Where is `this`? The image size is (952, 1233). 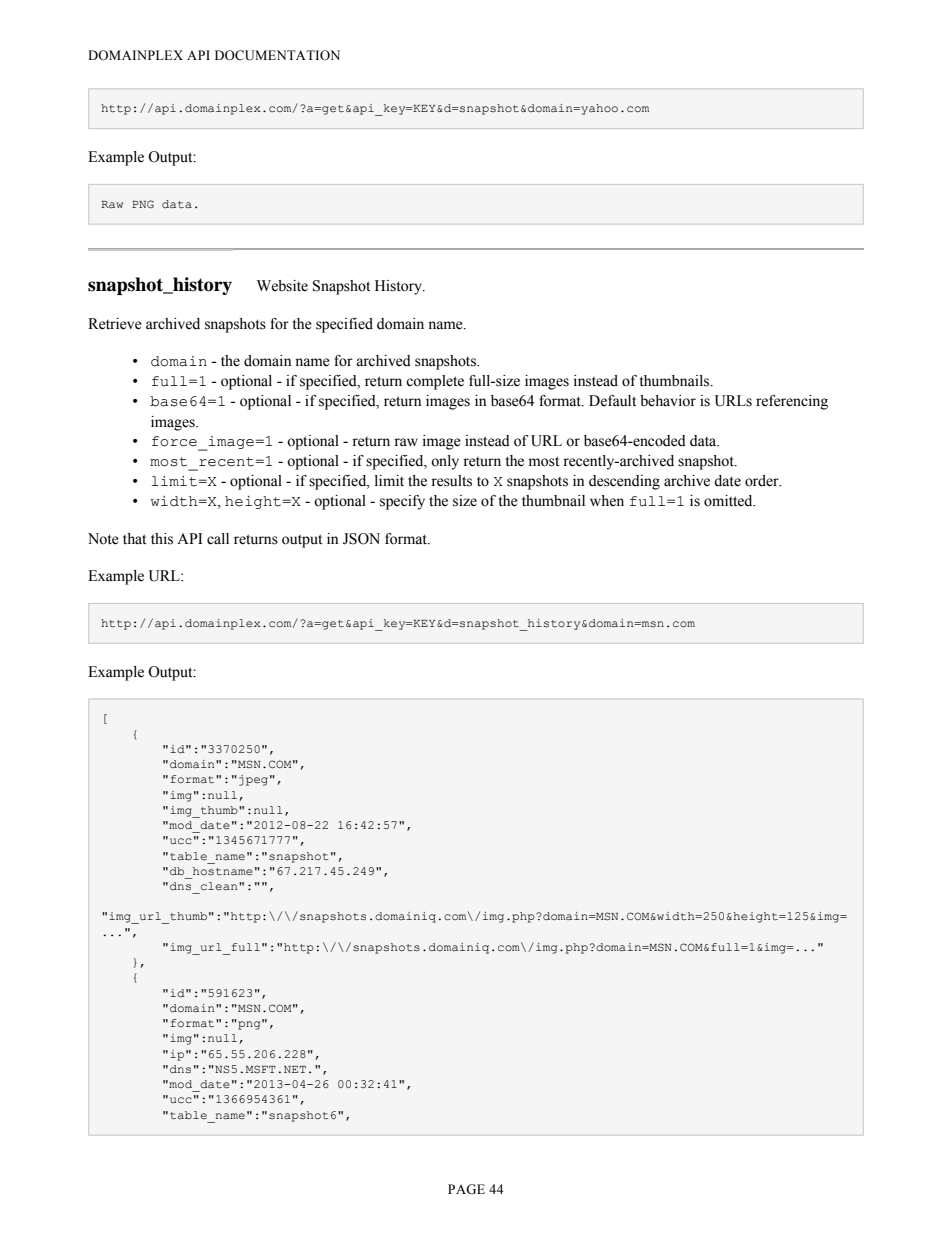 this is located at coordinates (162, 539).
